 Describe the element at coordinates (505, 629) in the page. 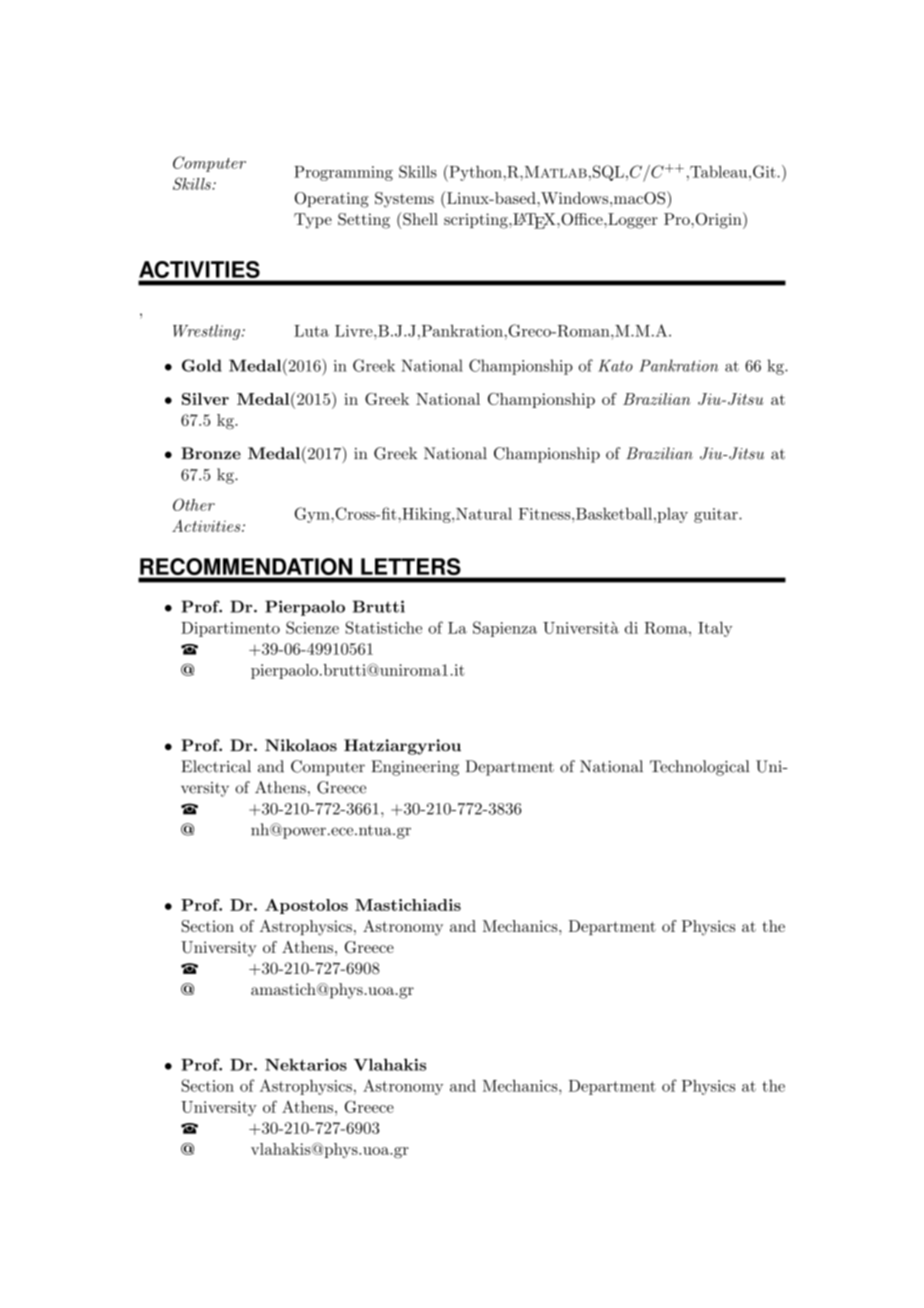

I see `Sapienza` at that location.
